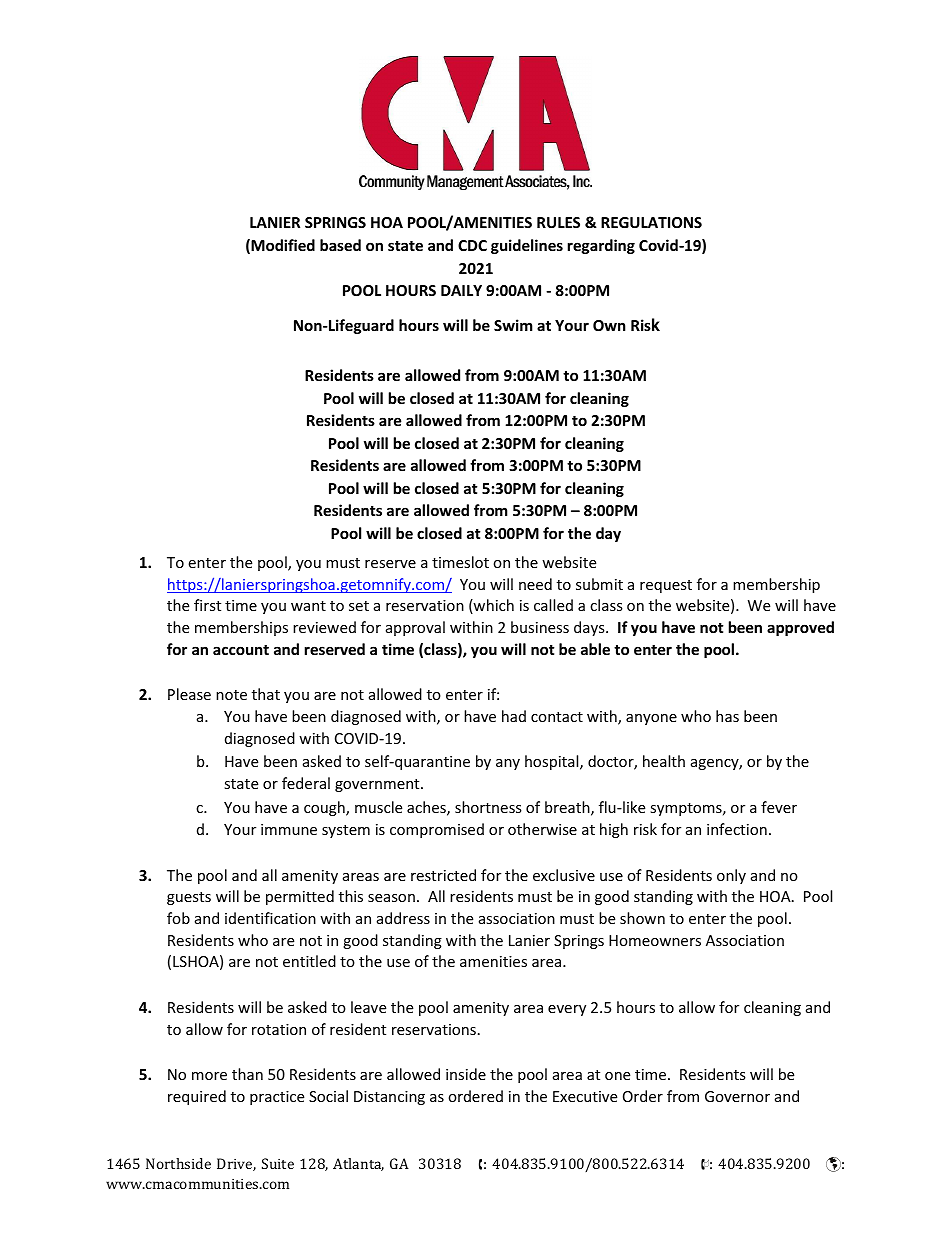 The width and height of the page is (952, 1233). What do you see at coordinates (535, 584) in the page?
I see `need` at bounding box center [535, 584].
